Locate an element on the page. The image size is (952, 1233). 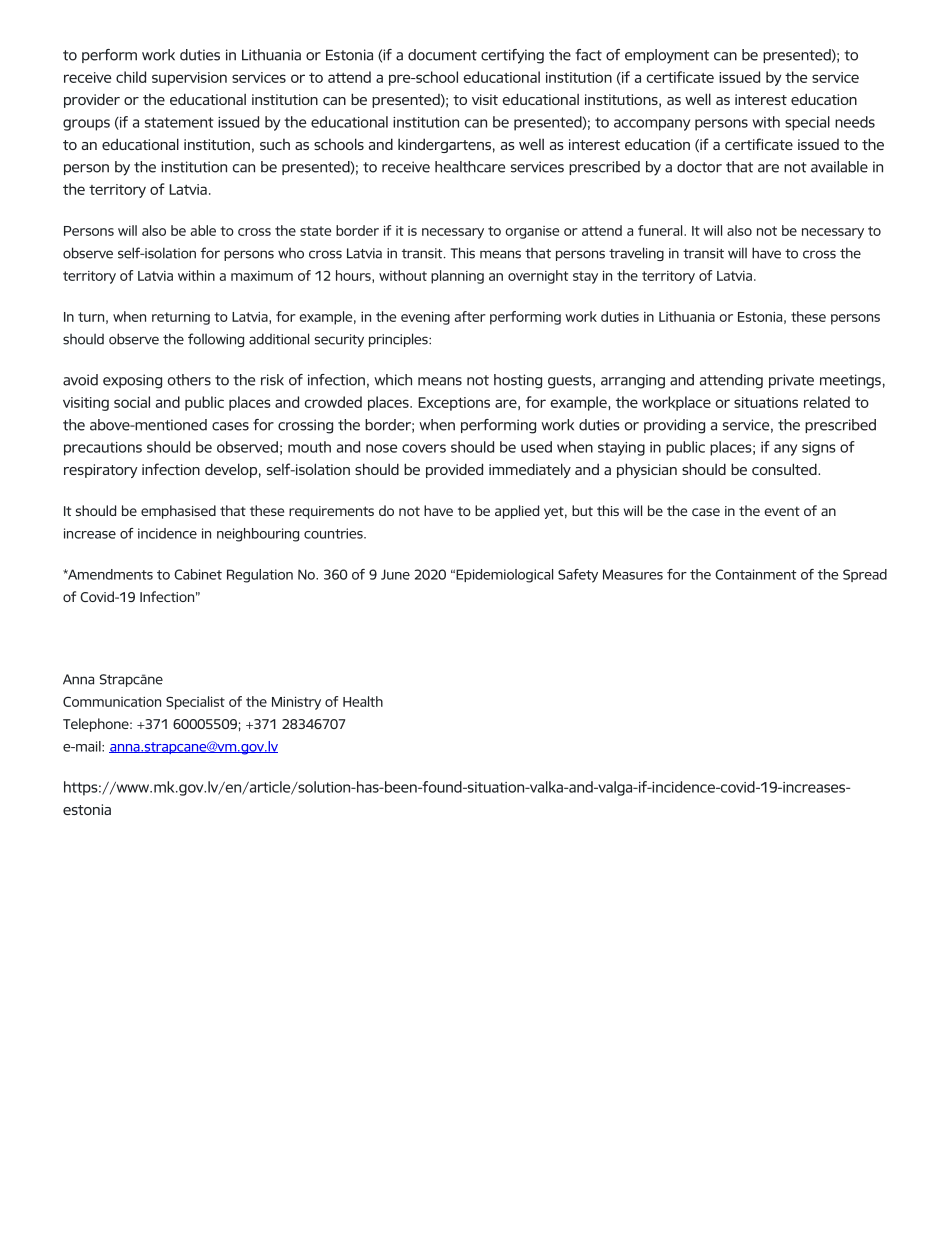
private is located at coordinates (791, 381).
